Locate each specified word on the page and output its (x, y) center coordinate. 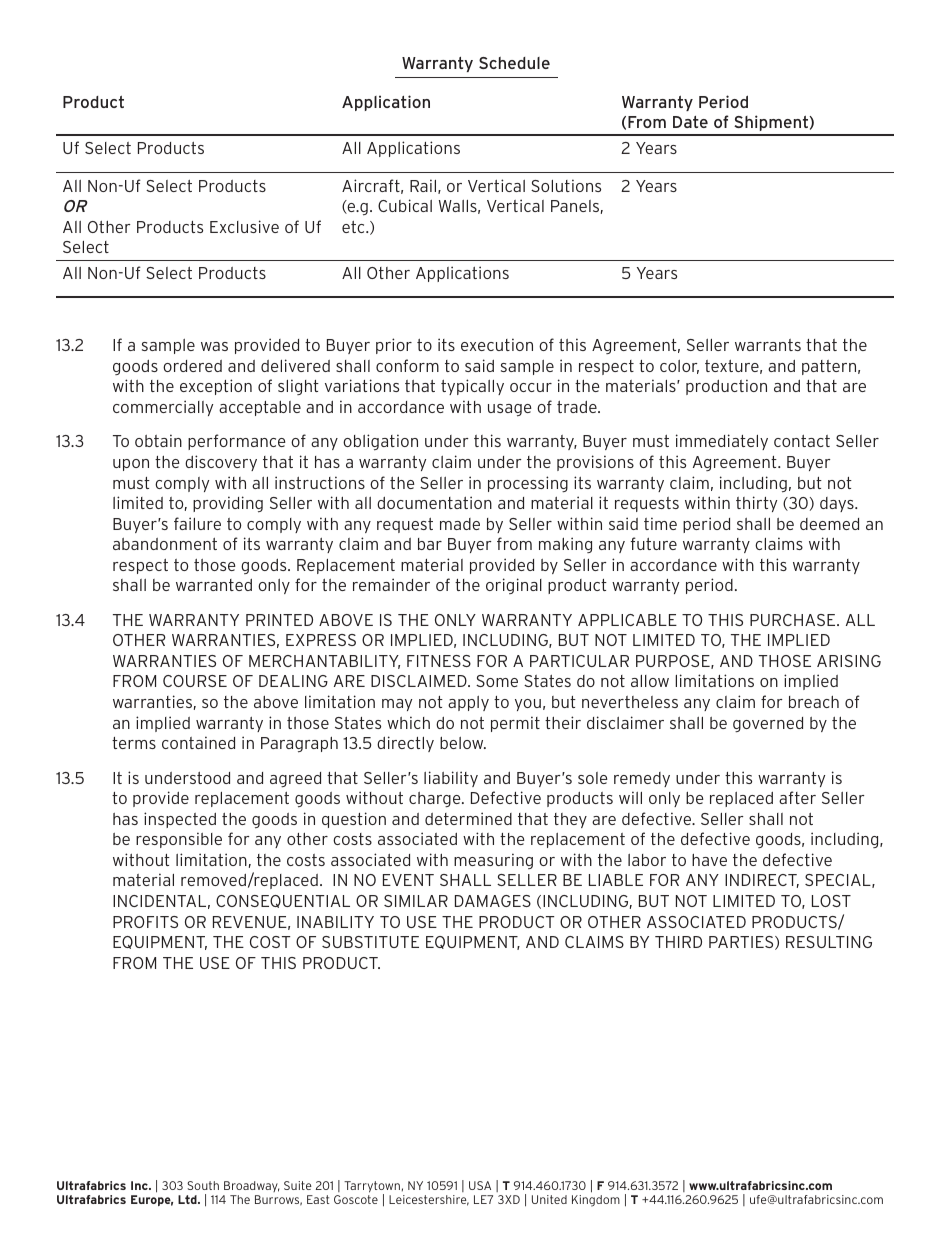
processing (528, 484)
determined (468, 818)
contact (802, 441)
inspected (180, 820)
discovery (221, 463)
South (203, 1185)
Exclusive (244, 226)
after (797, 797)
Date (690, 122)
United (549, 1199)
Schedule (514, 63)
